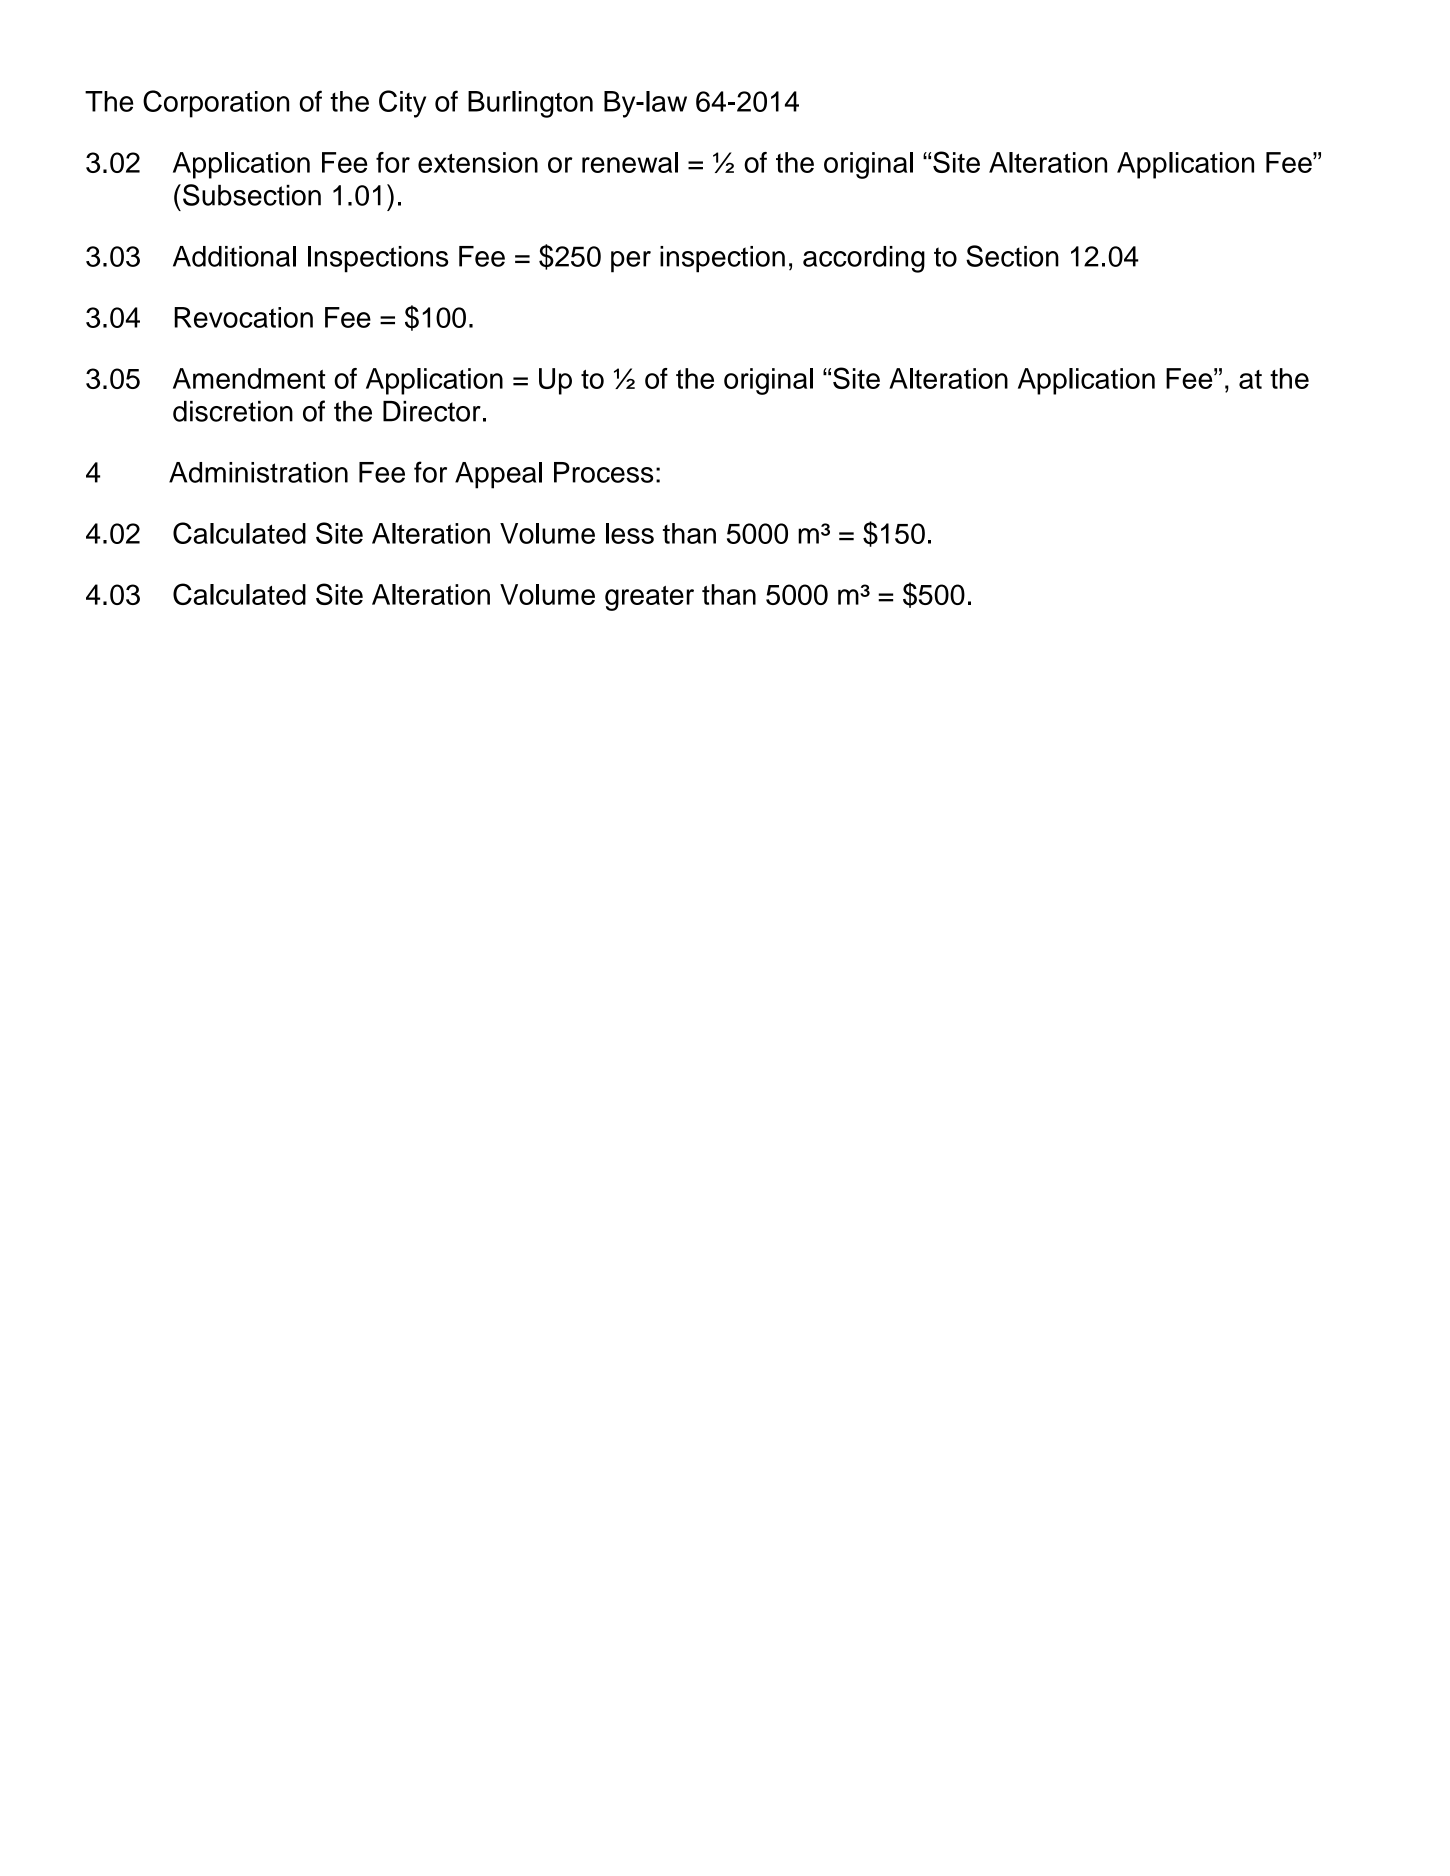  I want to click on Process, so click(603, 472).
